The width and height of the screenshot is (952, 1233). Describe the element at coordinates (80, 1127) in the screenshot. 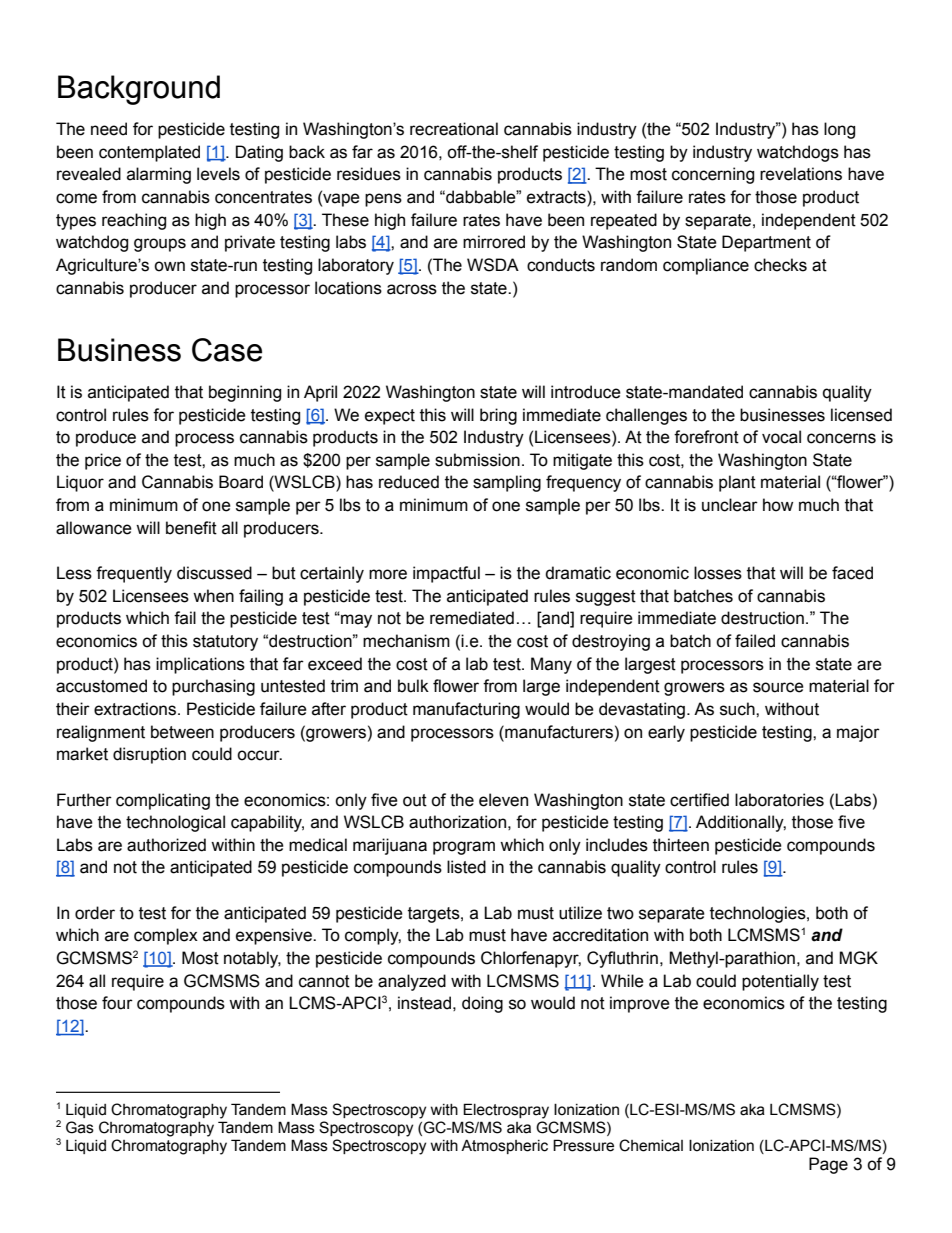

I see `Gas` at that location.
